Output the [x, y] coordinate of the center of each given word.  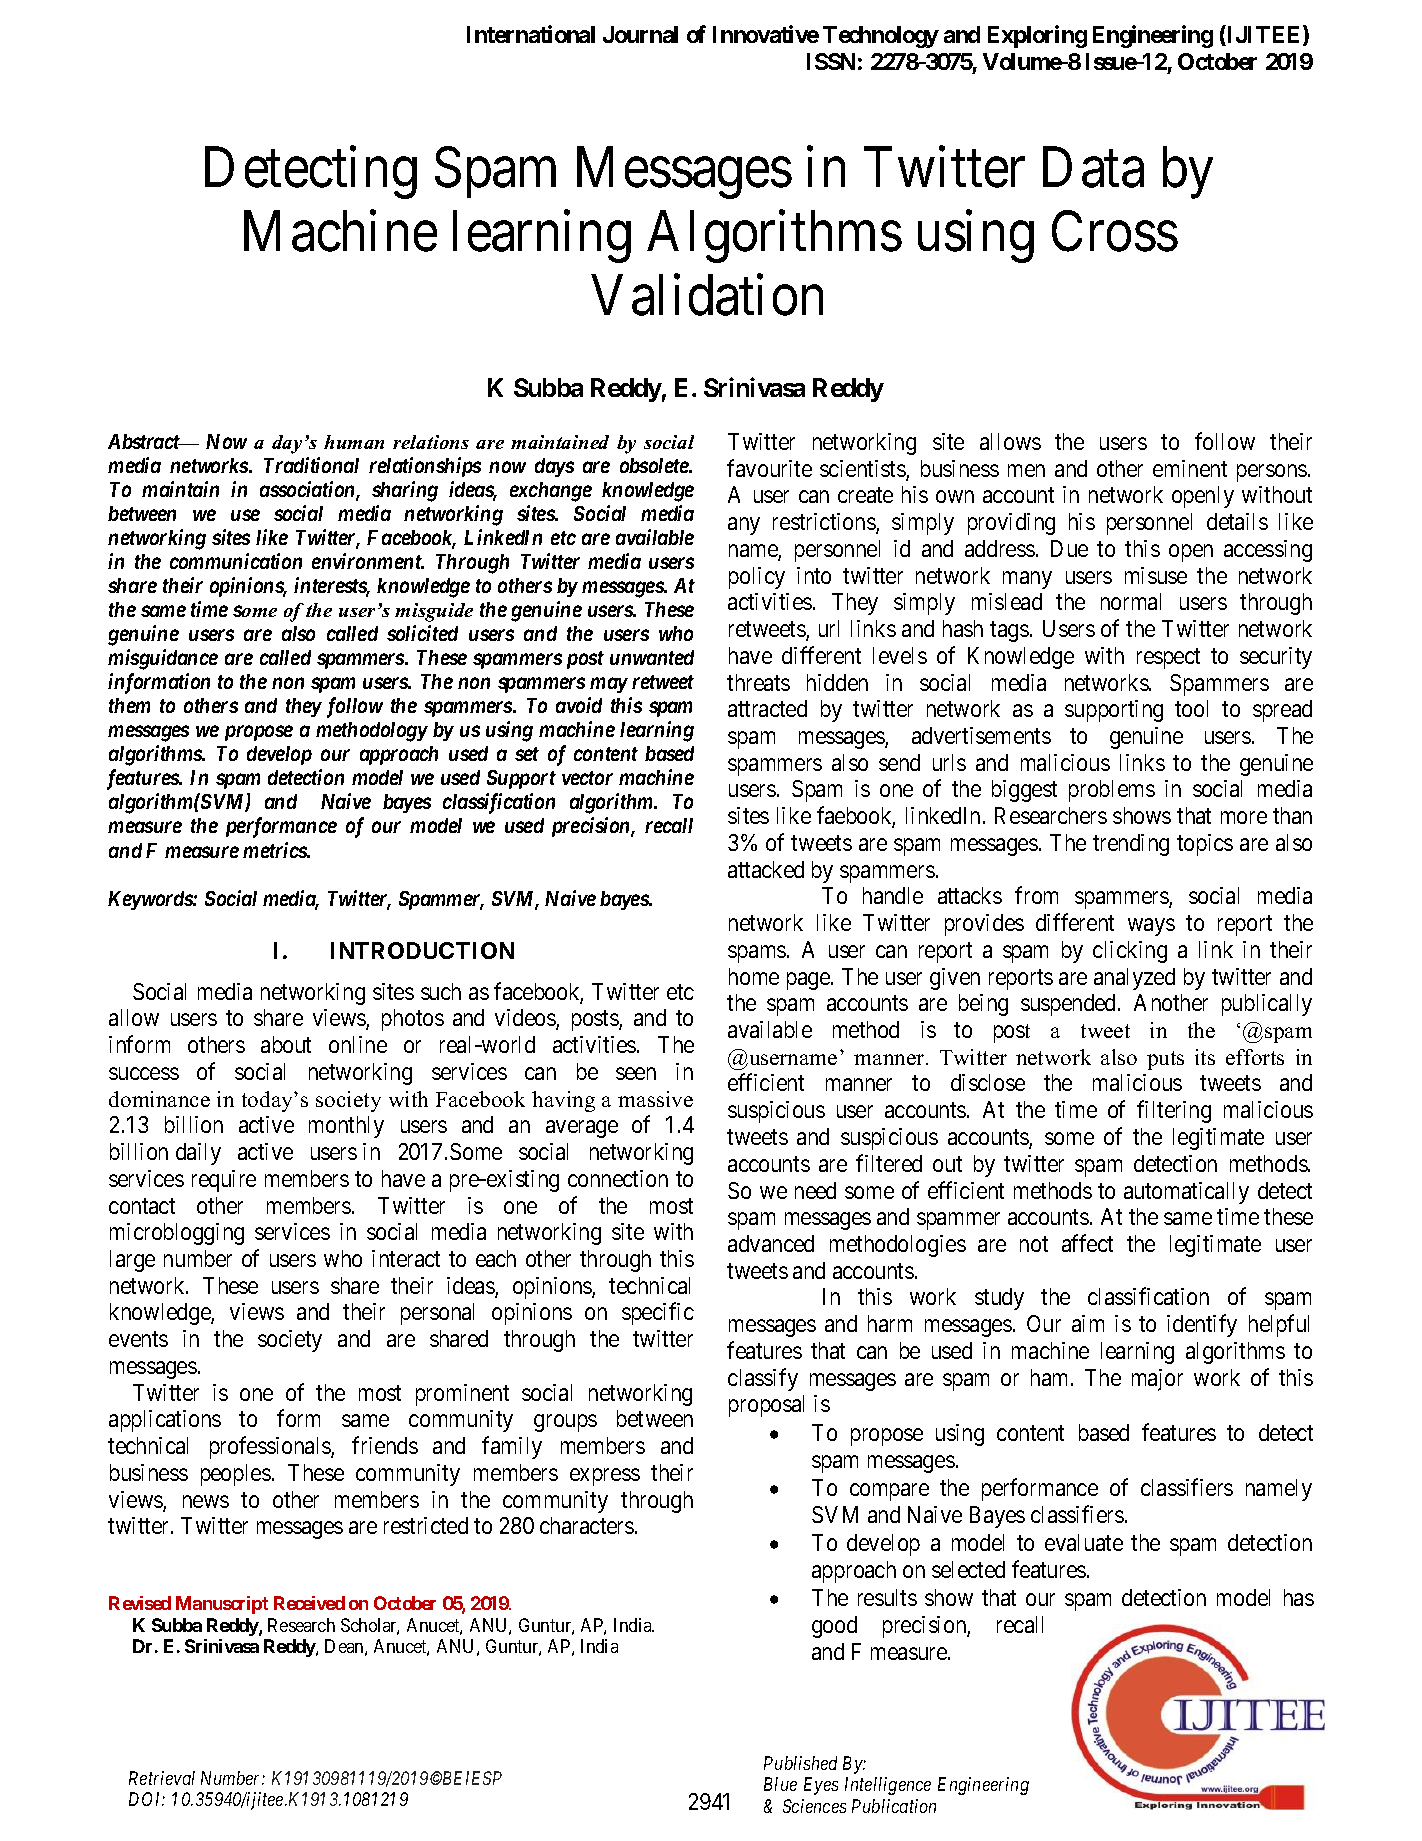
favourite [769, 468]
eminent [1190, 468]
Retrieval [162, 1778]
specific [658, 1314]
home [754, 976]
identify [1202, 1325]
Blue [780, 1784]
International [531, 34]
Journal [640, 34]
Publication [894, 1806]
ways [1151, 927]
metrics [275, 850]
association [308, 490]
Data [1093, 168]
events [138, 1339]
